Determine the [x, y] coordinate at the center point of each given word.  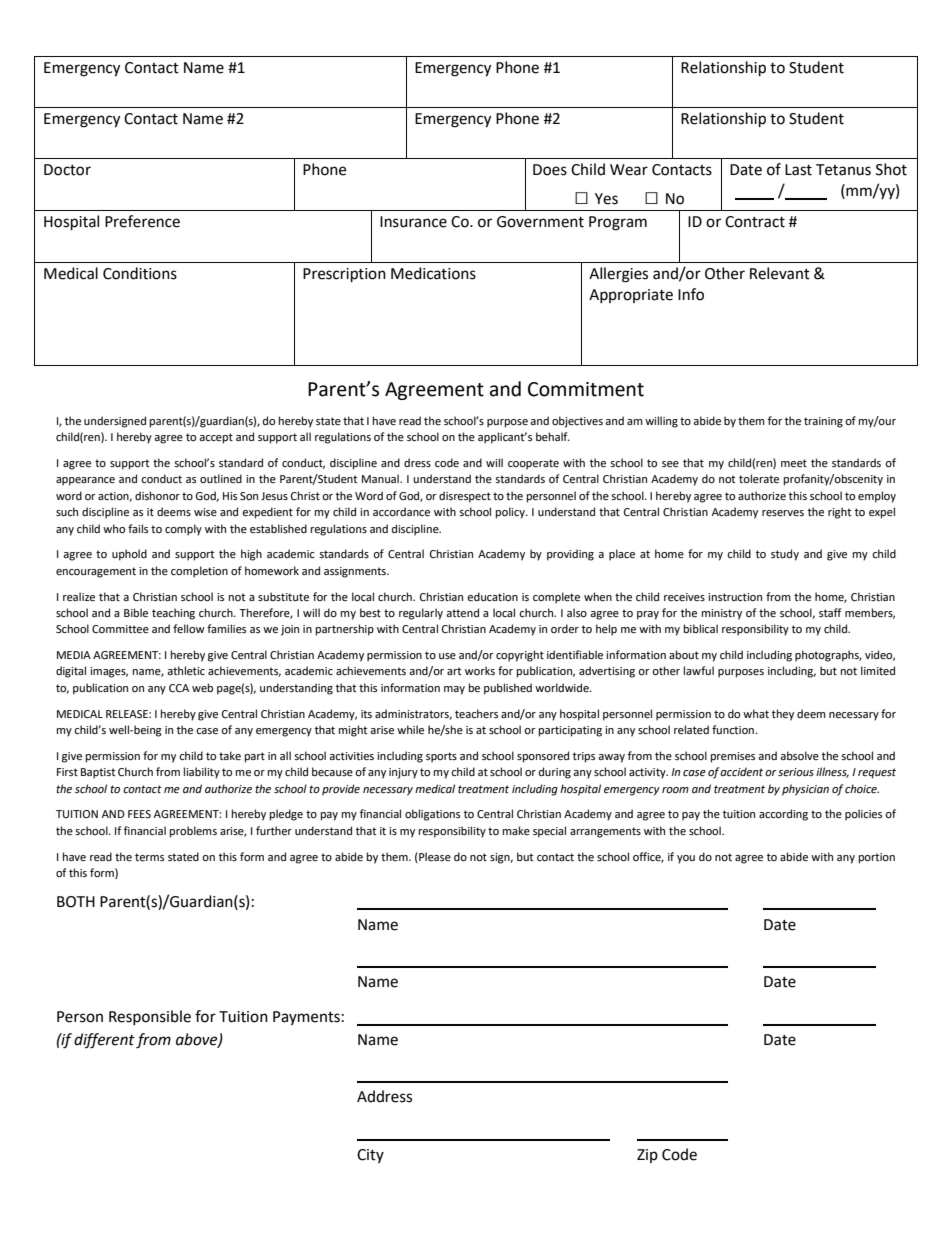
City [370, 1156]
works [480, 670]
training [823, 422]
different [104, 1041]
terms [149, 857]
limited [878, 671]
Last [798, 170]
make [516, 830]
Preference [142, 221]
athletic [186, 670]
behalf [553, 436]
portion [877, 858]
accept [216, 438]
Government [540, 222]
